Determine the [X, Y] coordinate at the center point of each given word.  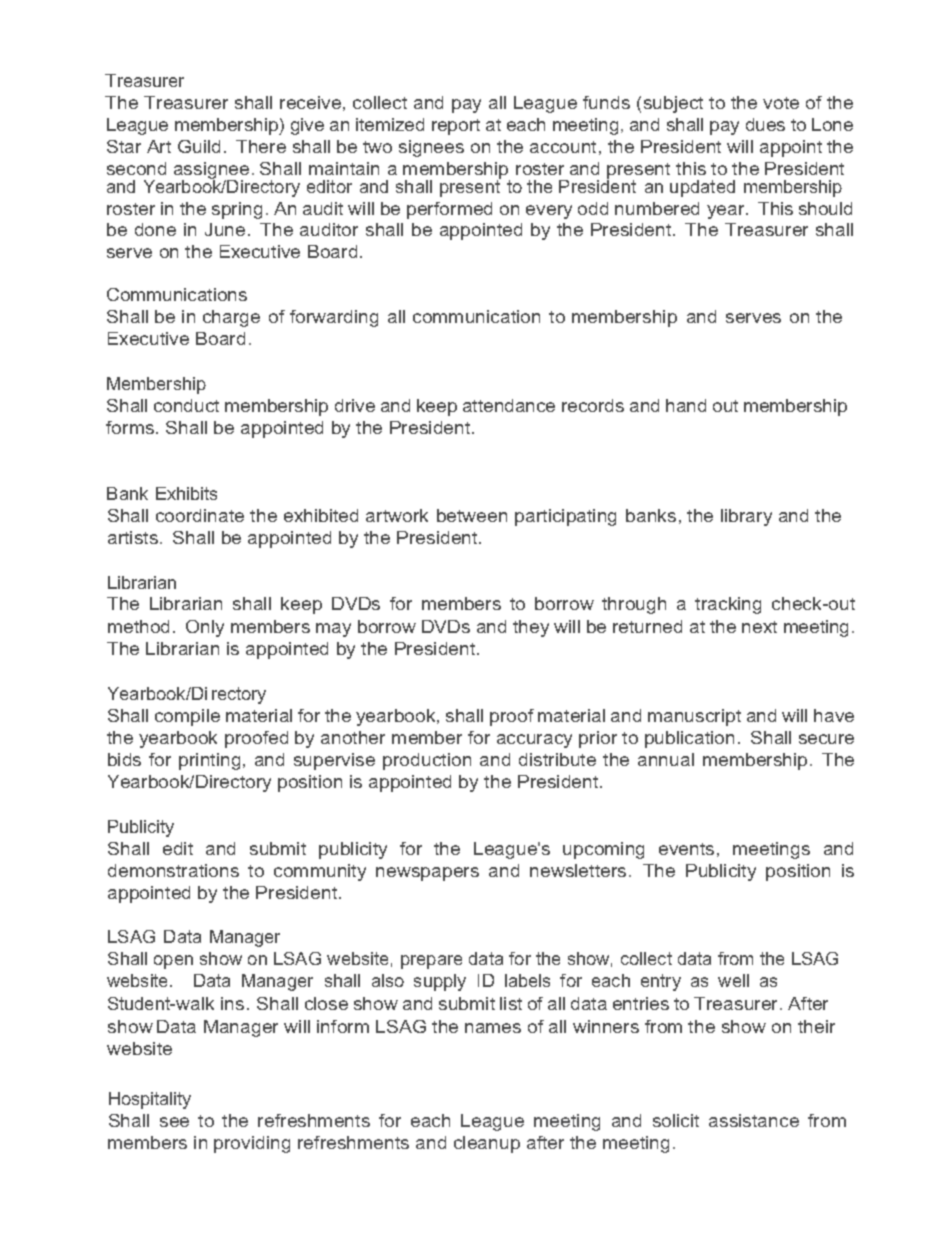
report [456, 127]
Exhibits [186, 493]
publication [689, 739]
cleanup [487, 1144]
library [746, 517]
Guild [199, 146]
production [427, 761]
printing [209, 761]
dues [765, 124]
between [472, 515]
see [174, 1122]
